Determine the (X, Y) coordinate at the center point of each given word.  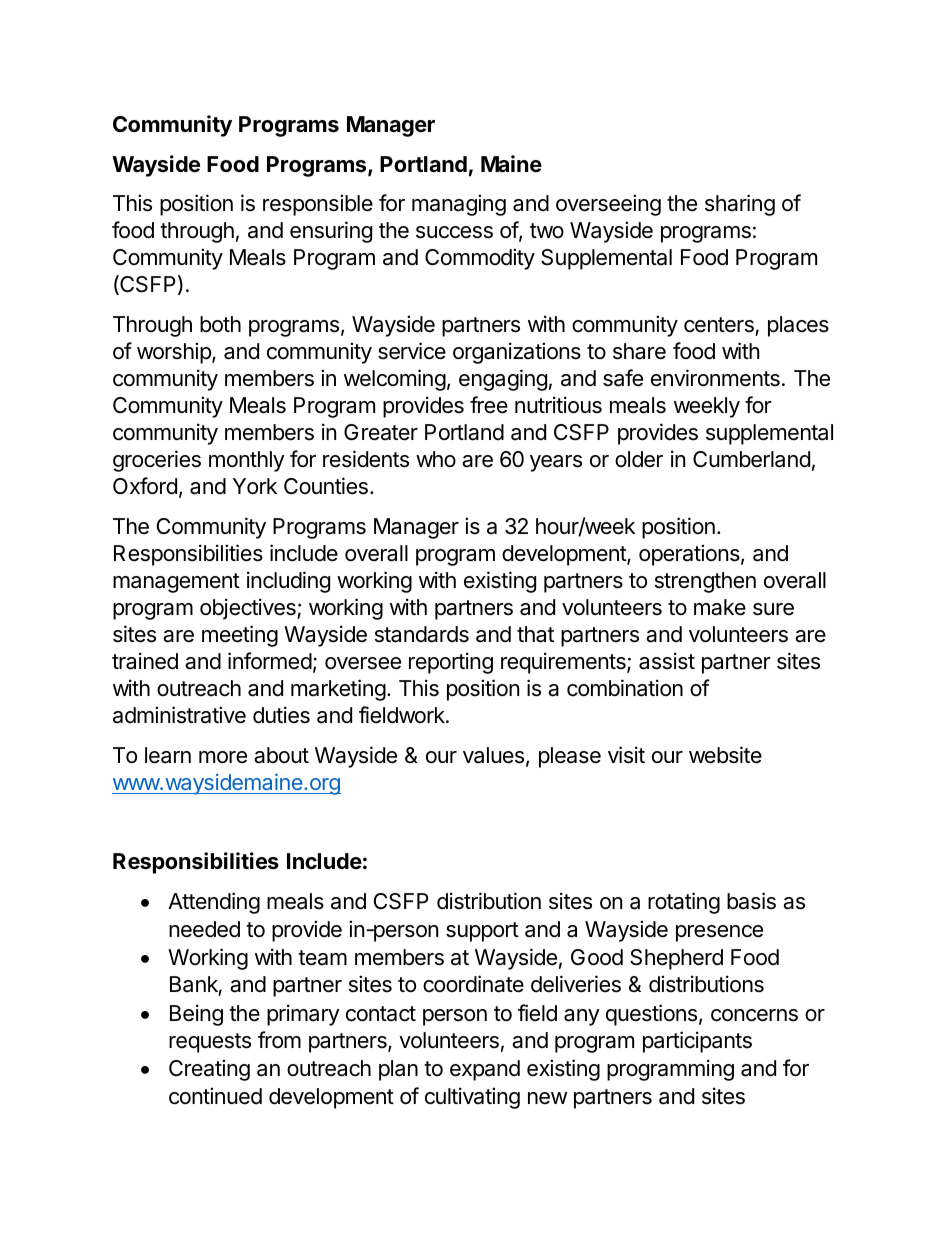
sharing (740, 205)
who (436, 459)
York (255, 486)
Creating (209, 1070)
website (725, 755)
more (223, 757)
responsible (318, 205)
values (493, 755)
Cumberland (751, 459)
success (454, 232)
